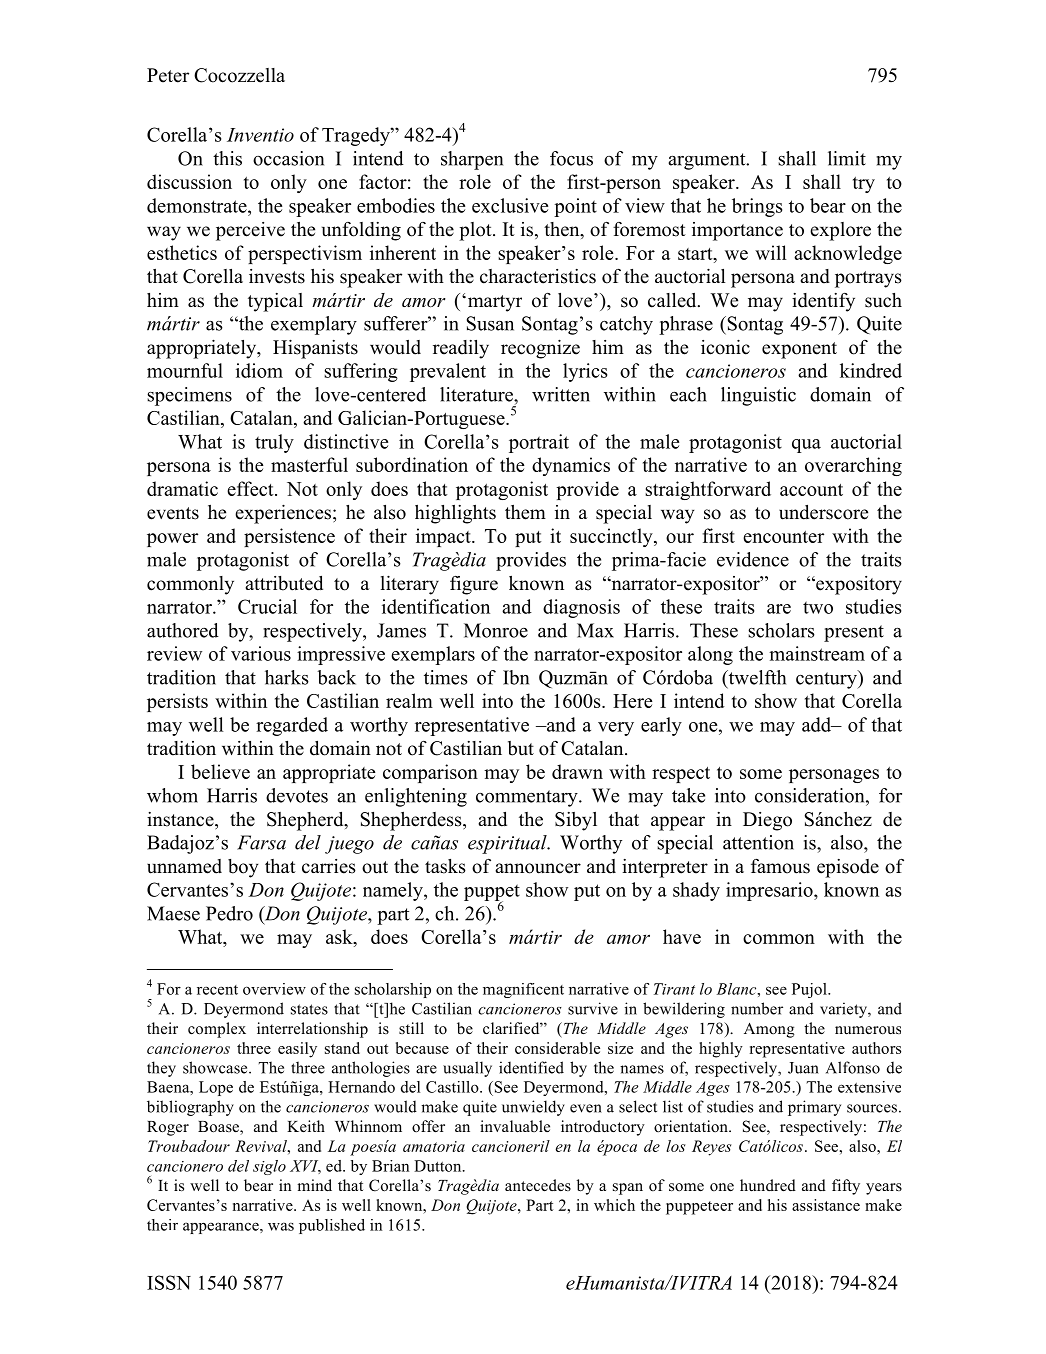 The width and height of the screenshot is (1046, 1354). What do you see at coordinates (847, 158) in the screenshot?
I see `limit` at bounding box center [847, 158].
